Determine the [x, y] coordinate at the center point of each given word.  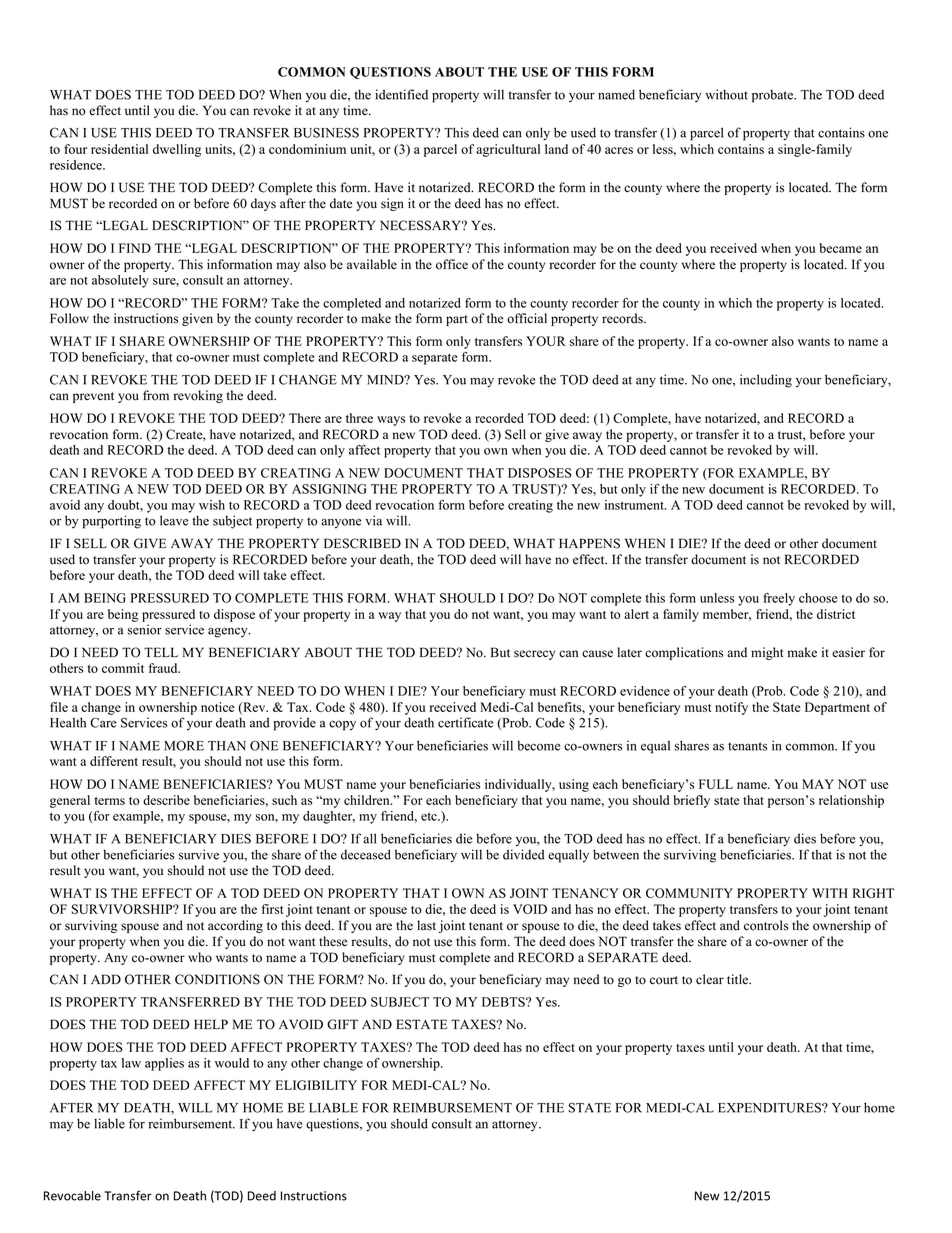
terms [109, 801]
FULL [716, 784]
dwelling [177, 150]
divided [523, 854]
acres [619, 150]
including [766, 381]
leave [174, 520]
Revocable [72, 1196]
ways [391, 421]
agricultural [508, 150]
